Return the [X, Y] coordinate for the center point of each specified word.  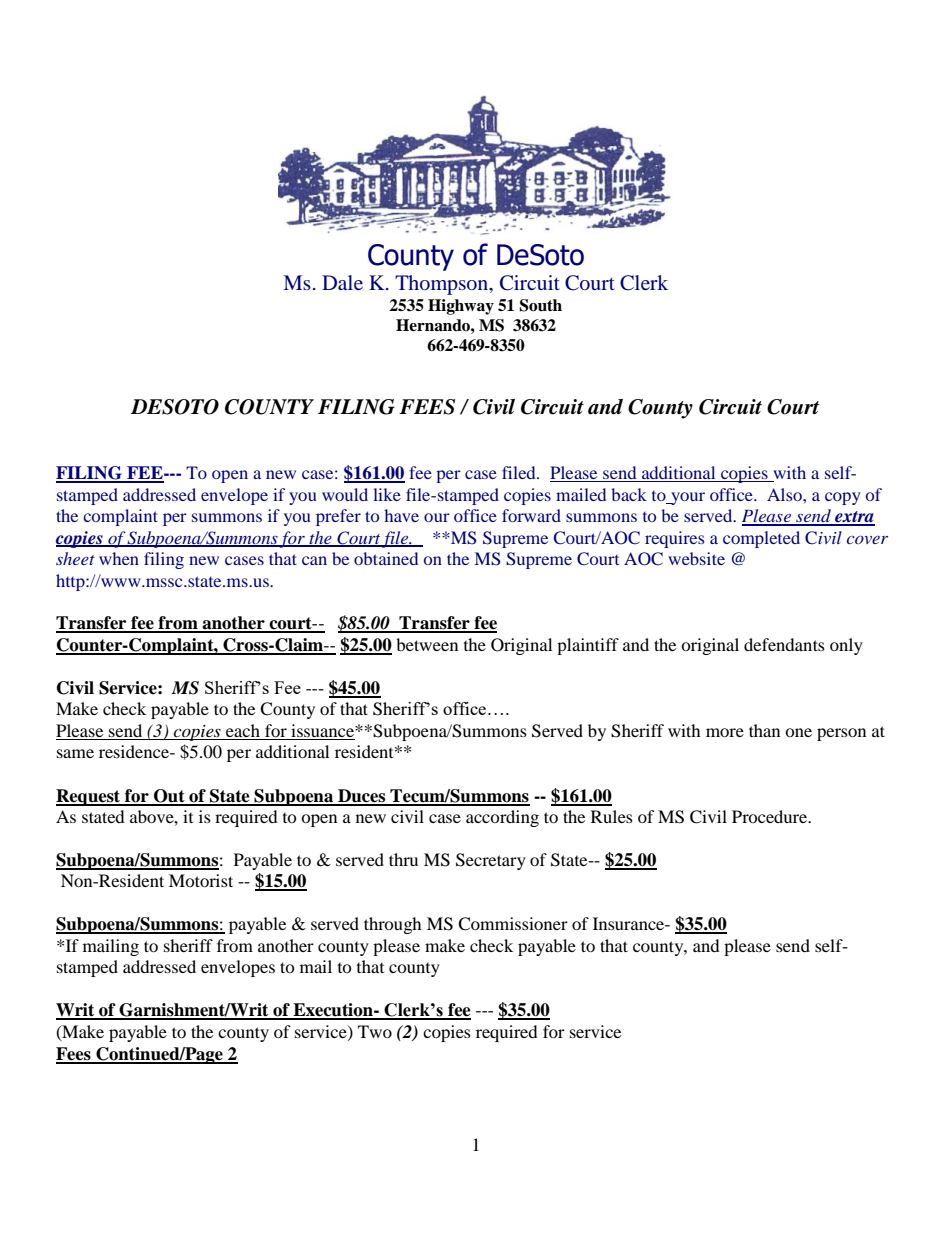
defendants [784, 644]
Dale [342, 282]
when [119, 558]
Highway [461, 307]
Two [375, 1031]
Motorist [201, 880]
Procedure [771, 816]
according [502, 818]
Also [785, 494]
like [387, 494]
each [243, 732]
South [540, 305]
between [427, 644]
